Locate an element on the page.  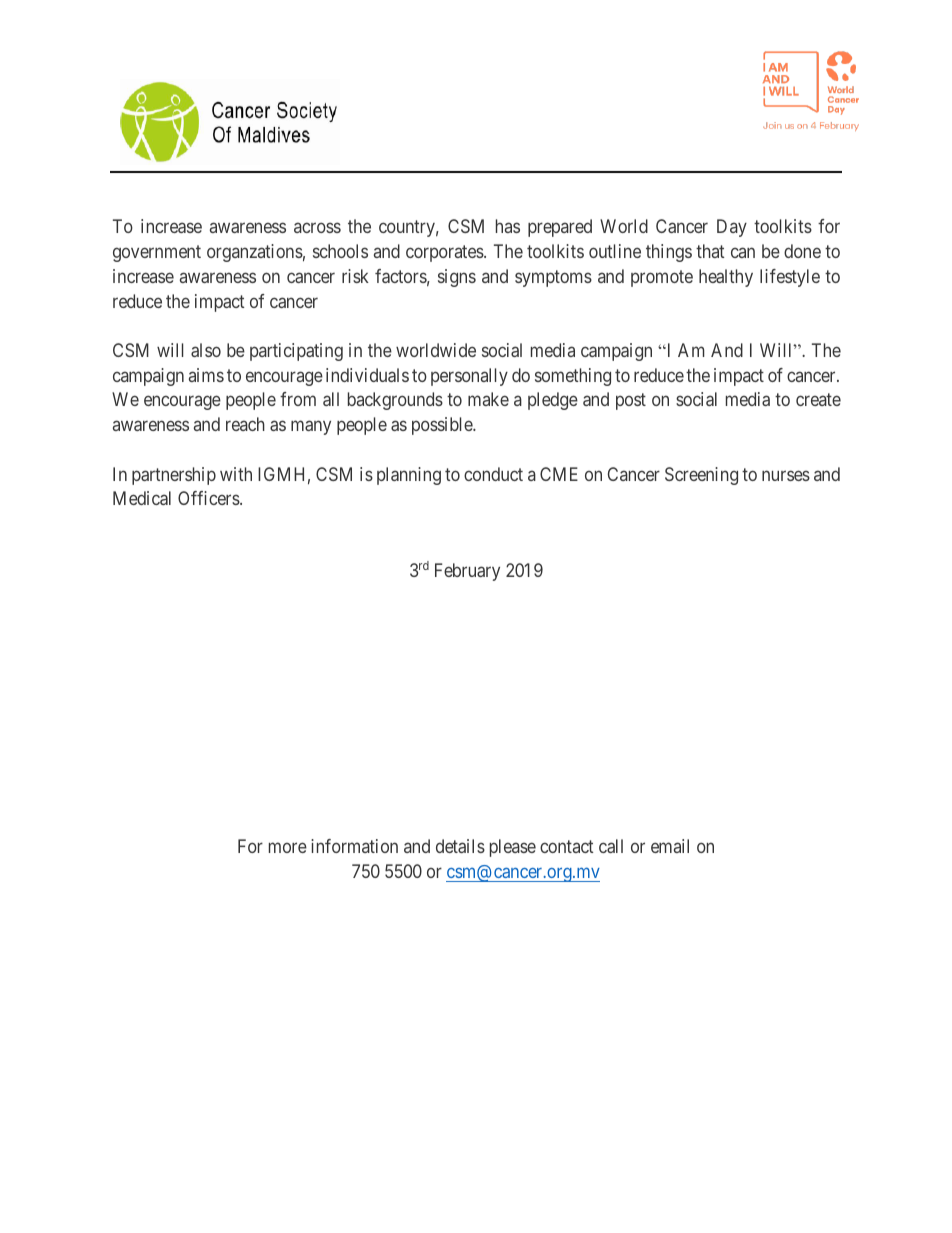
Officers is located at coordinates (209, 498).
